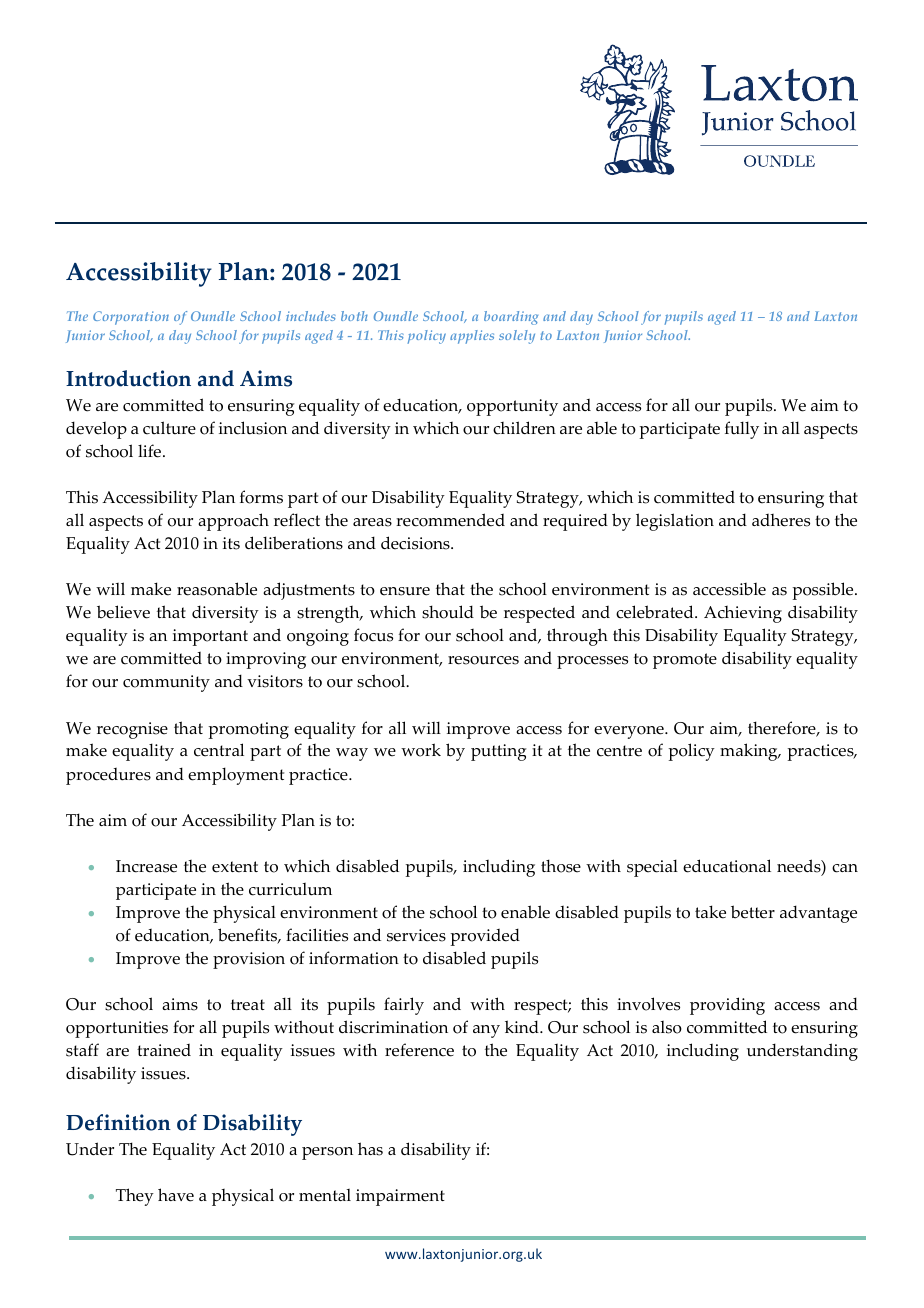 This screenshot has width=924, height=1308. What do you see at coordinates (485, 937) in the screenshot?
I see `provided` at bounding box center [485, 937].
